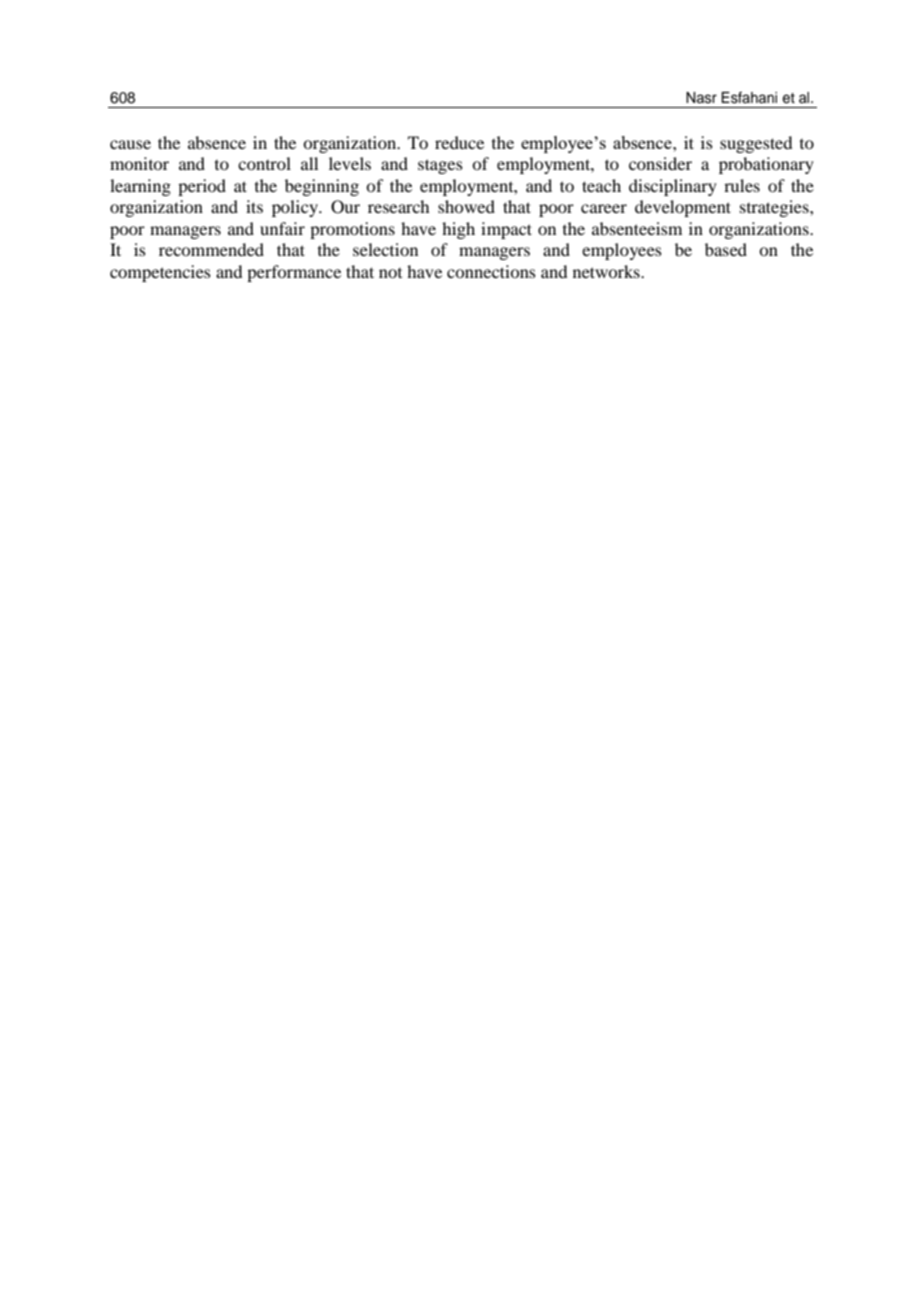  Describe the element at coordinates (660, 163) in the image. I see `consider` at that location.
